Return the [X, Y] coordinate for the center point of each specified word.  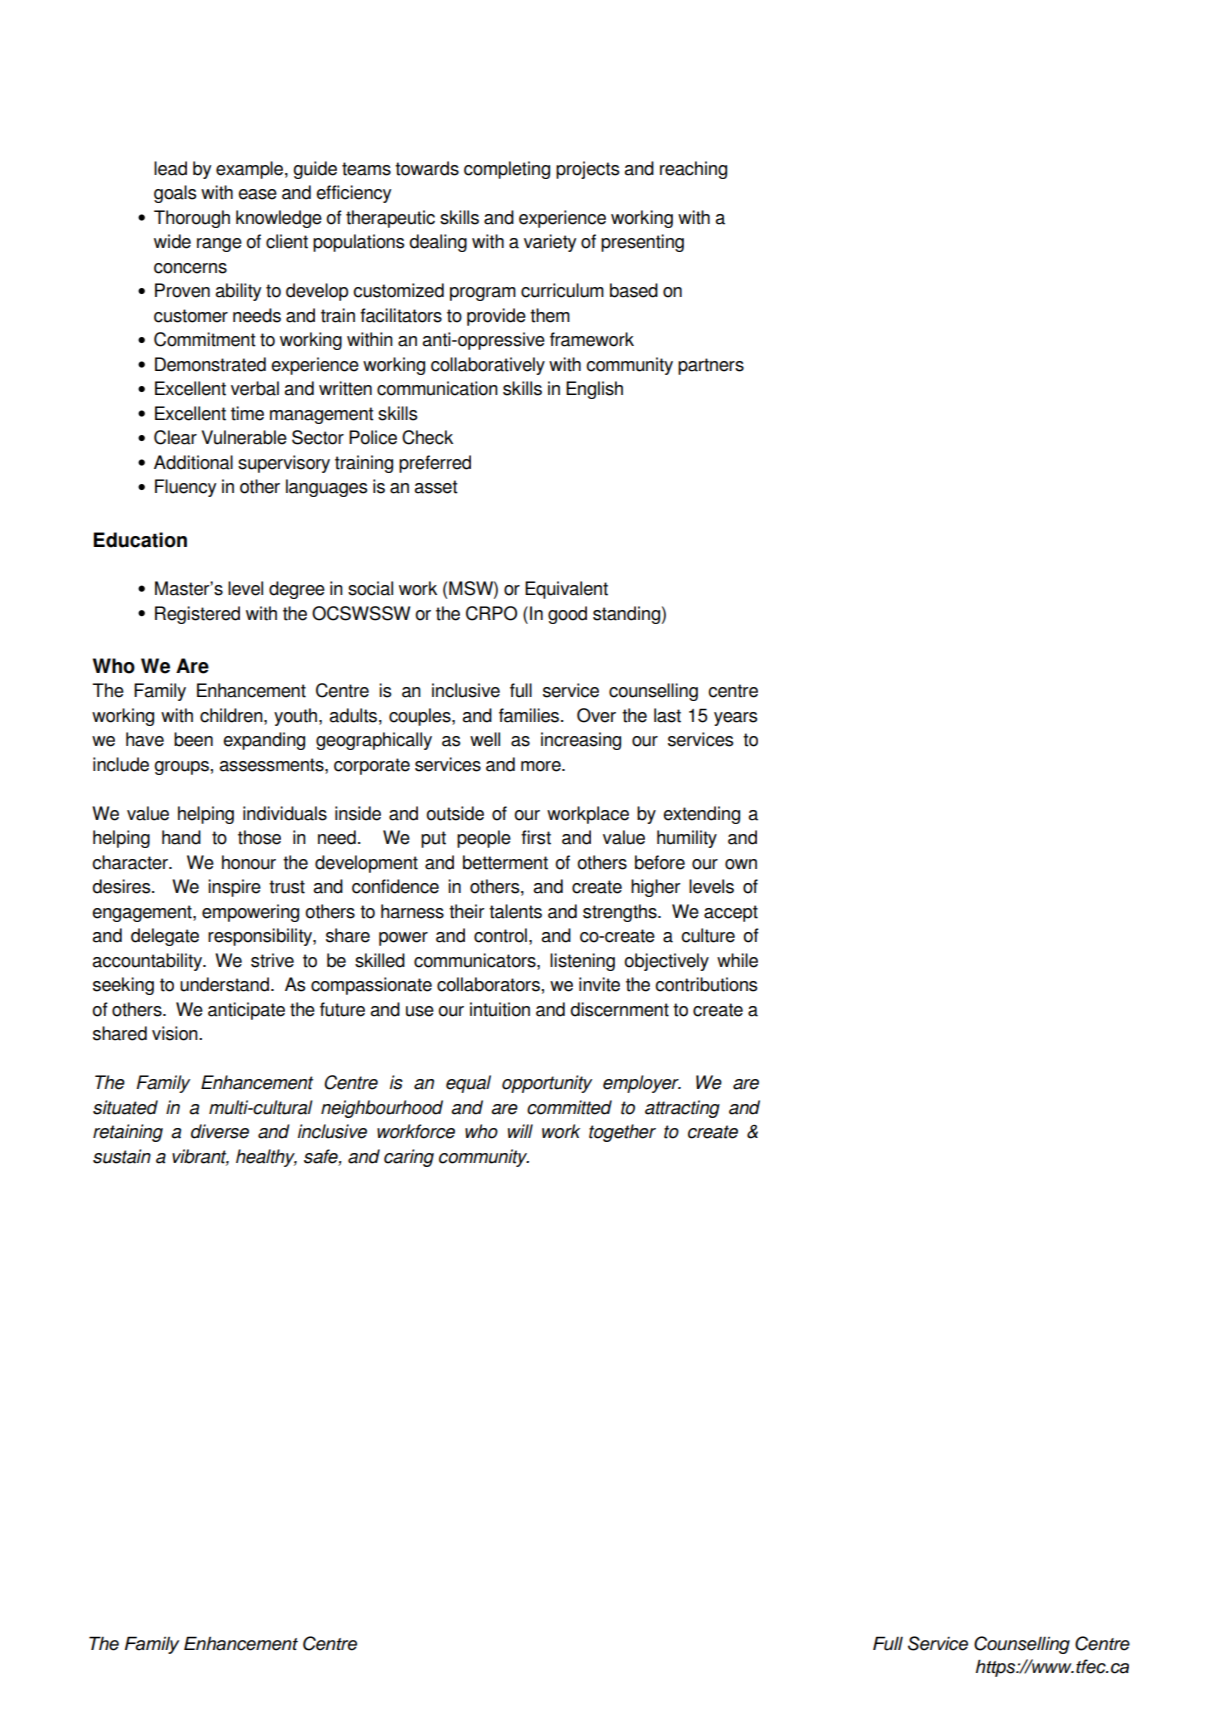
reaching [693, 170]
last [667, 715]
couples [421, 717]
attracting [682, 1109]
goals [175, 194]
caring [409, 1158]
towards [427, 168]
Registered [197, 615]
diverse [220, 1131]
